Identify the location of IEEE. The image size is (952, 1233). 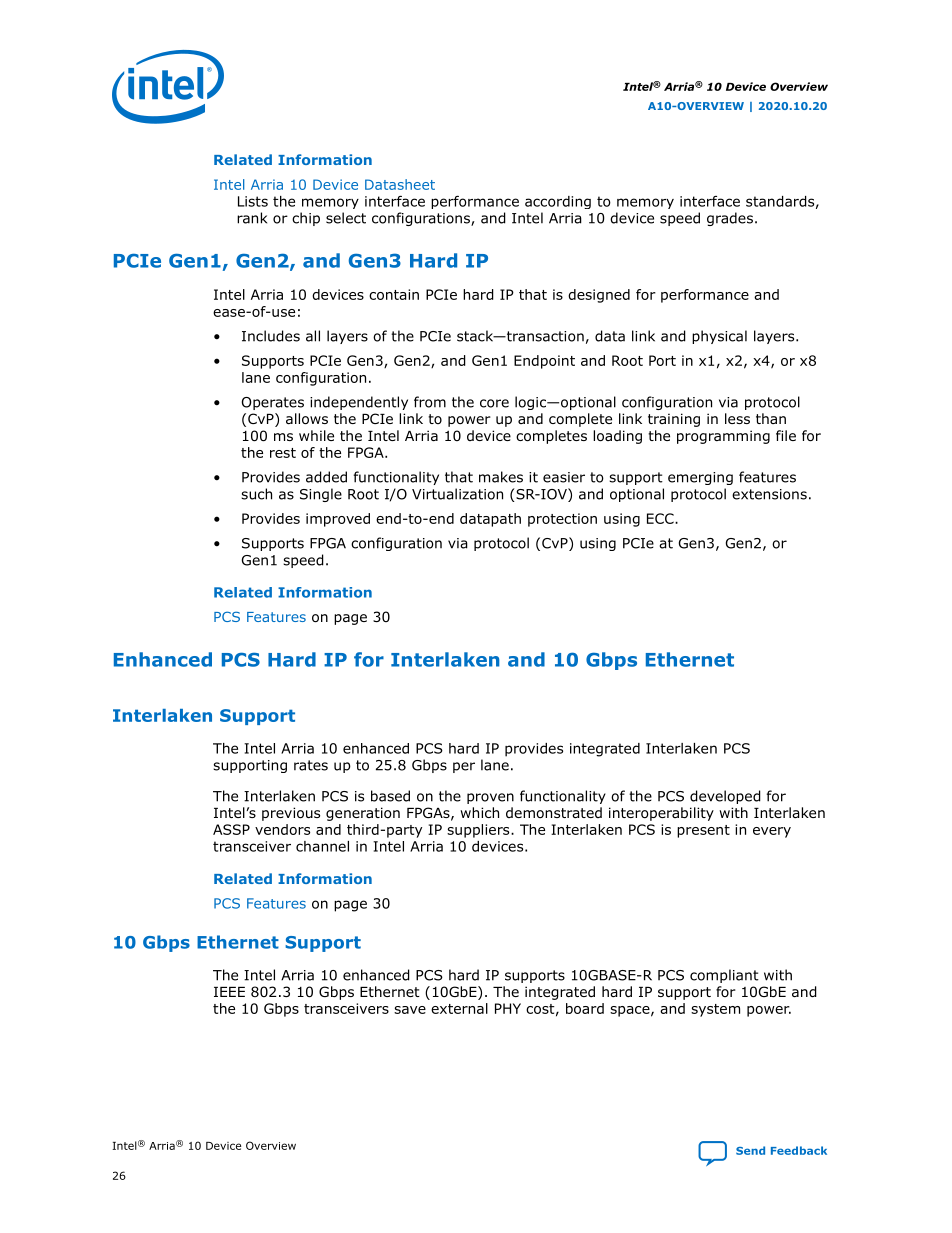
(229, 992).
